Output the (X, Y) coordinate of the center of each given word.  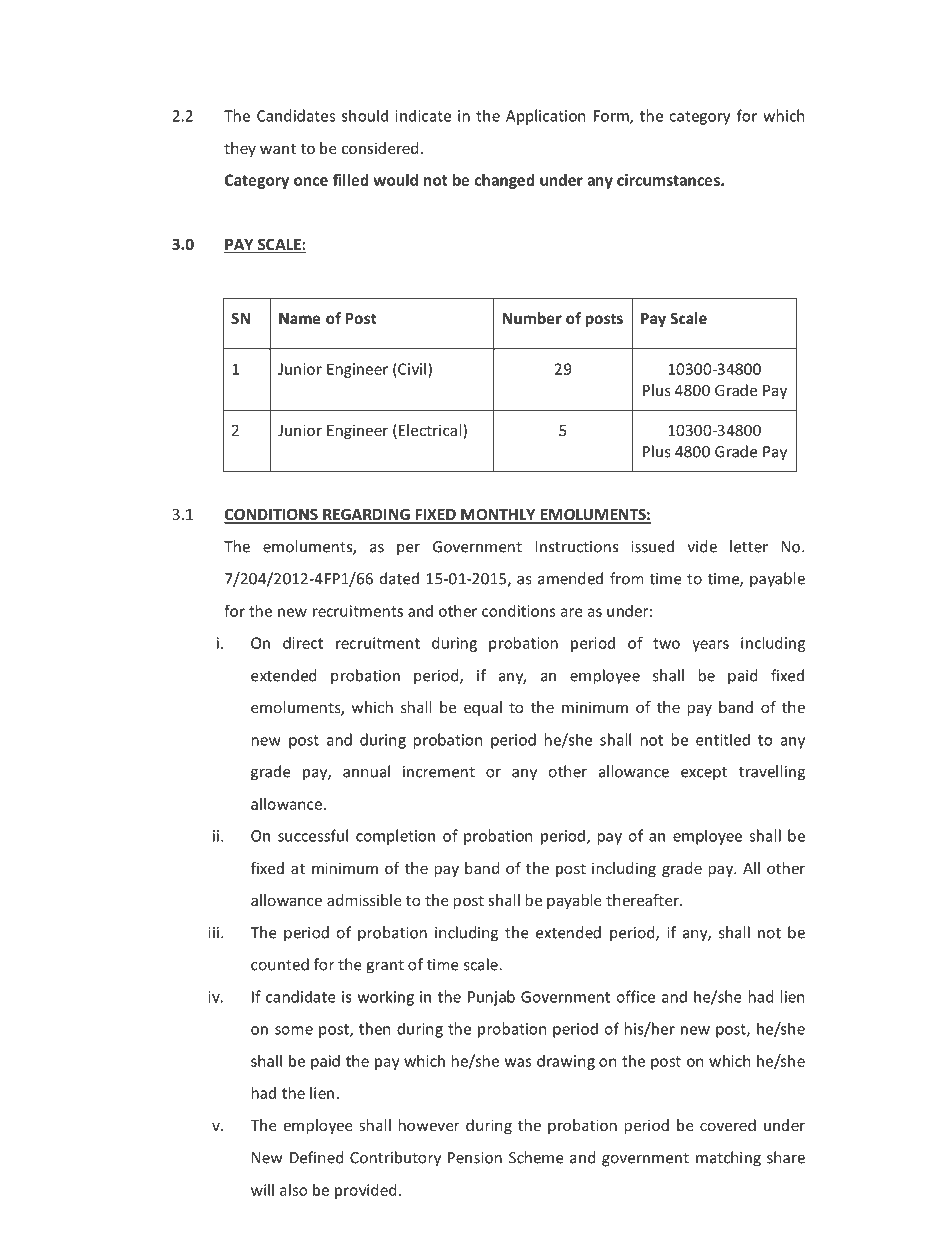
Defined (316, 1157)
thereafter (643, 900)
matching (728, 1159)
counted (280, 964)
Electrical (431, 431)
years (710, 646)
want (278, 148)
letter (749, 546)
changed (505, 181)
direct (303, 643)
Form (612, 117)
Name (299, 318)
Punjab (491, 998)
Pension (475, 1158)
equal (483, 708)
